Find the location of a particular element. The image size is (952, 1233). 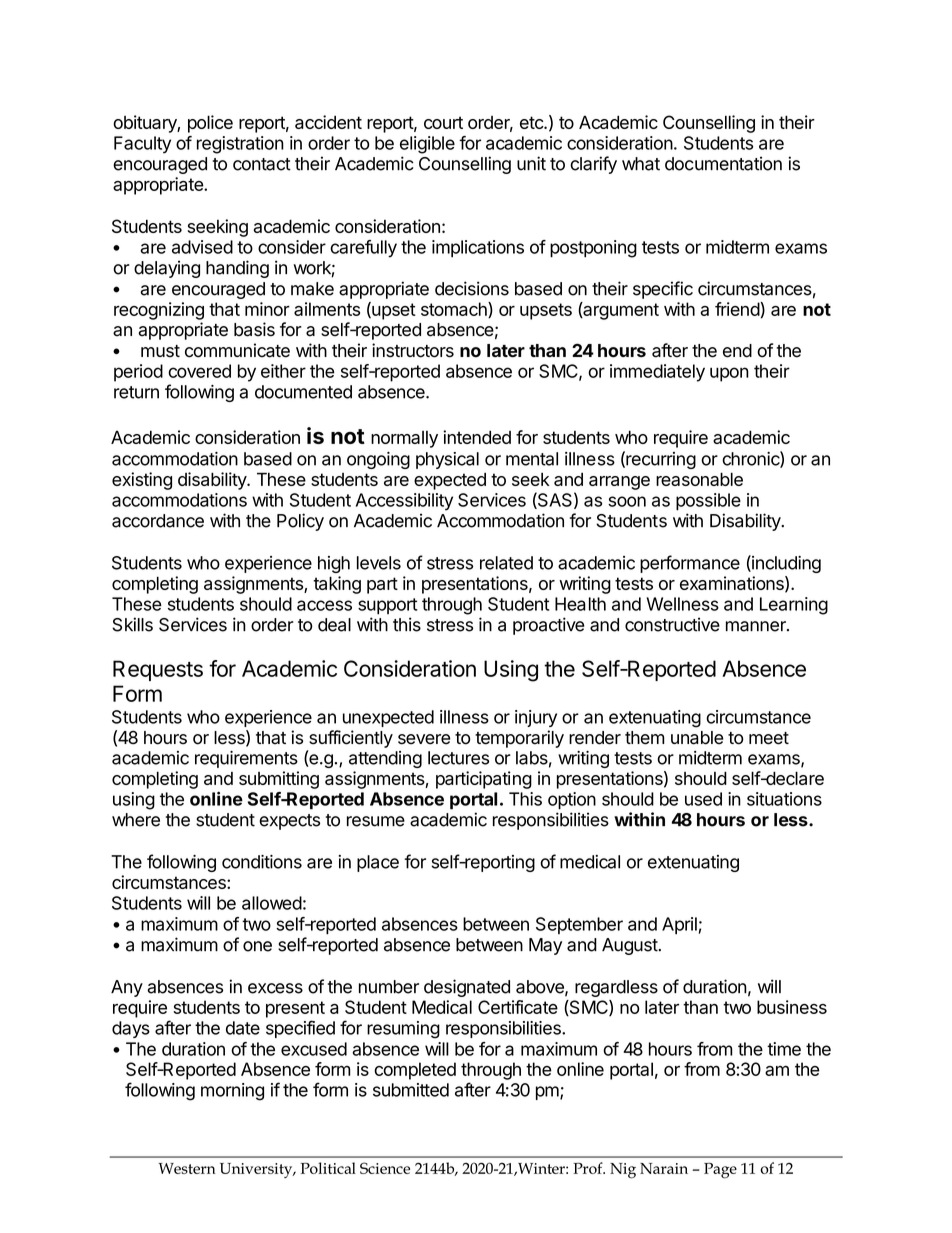

eligible is located at coordinates (427, 145).
